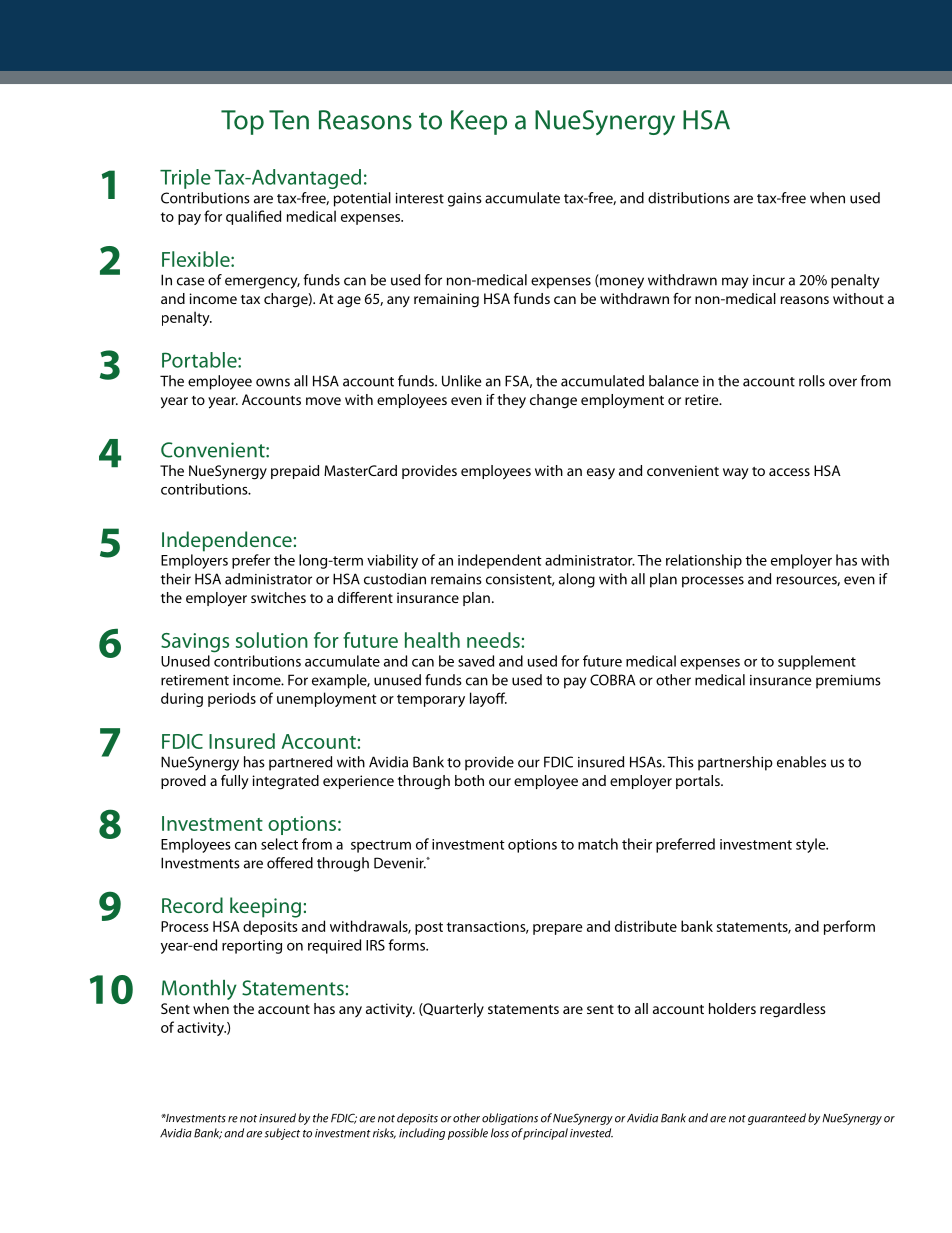 This image has width=952, height=1233. What do you see at coordinates (282, 1134) in the image?
I see `subject` at bounding box center [282, 1134].
